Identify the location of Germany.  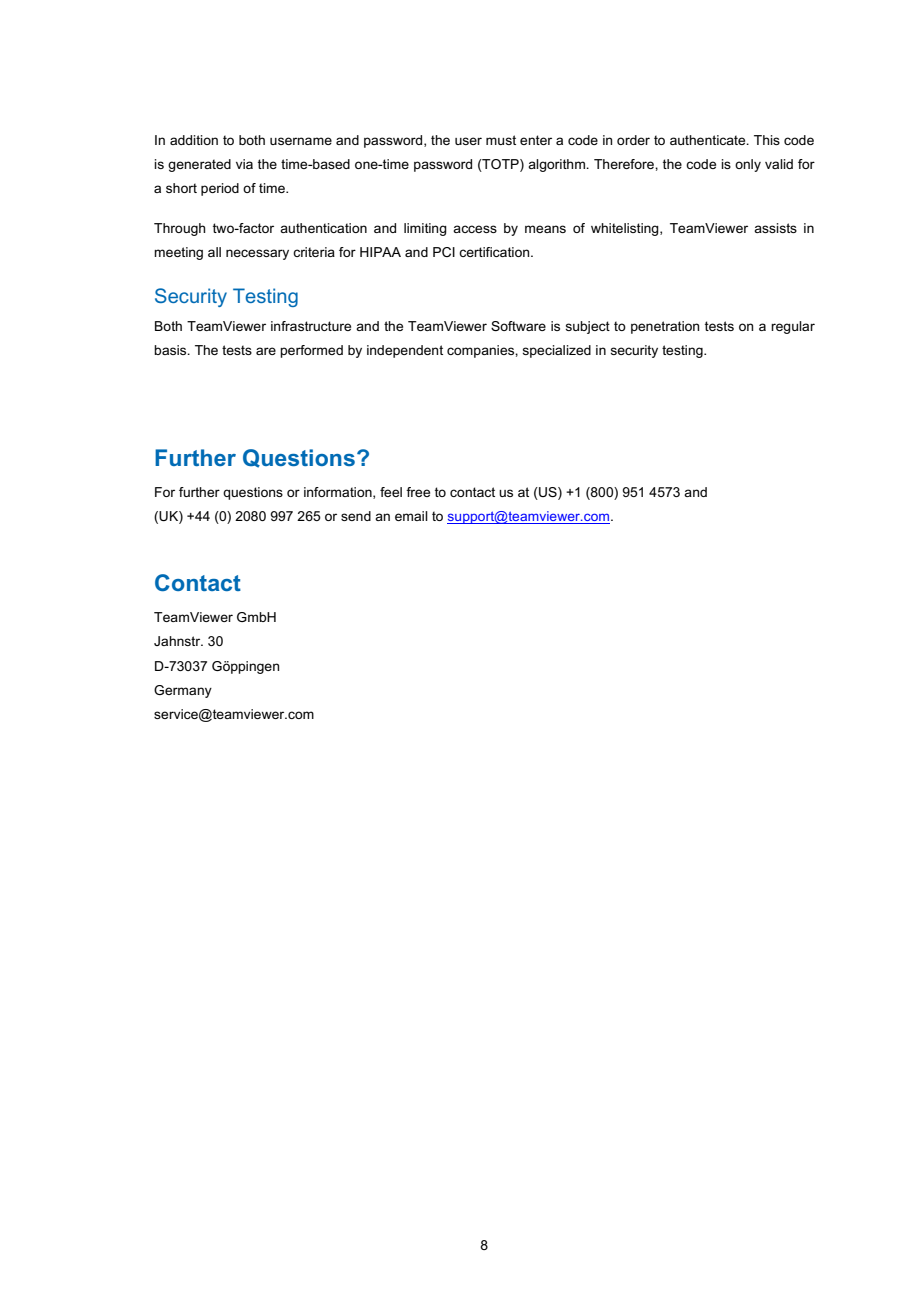
(183, 691).
